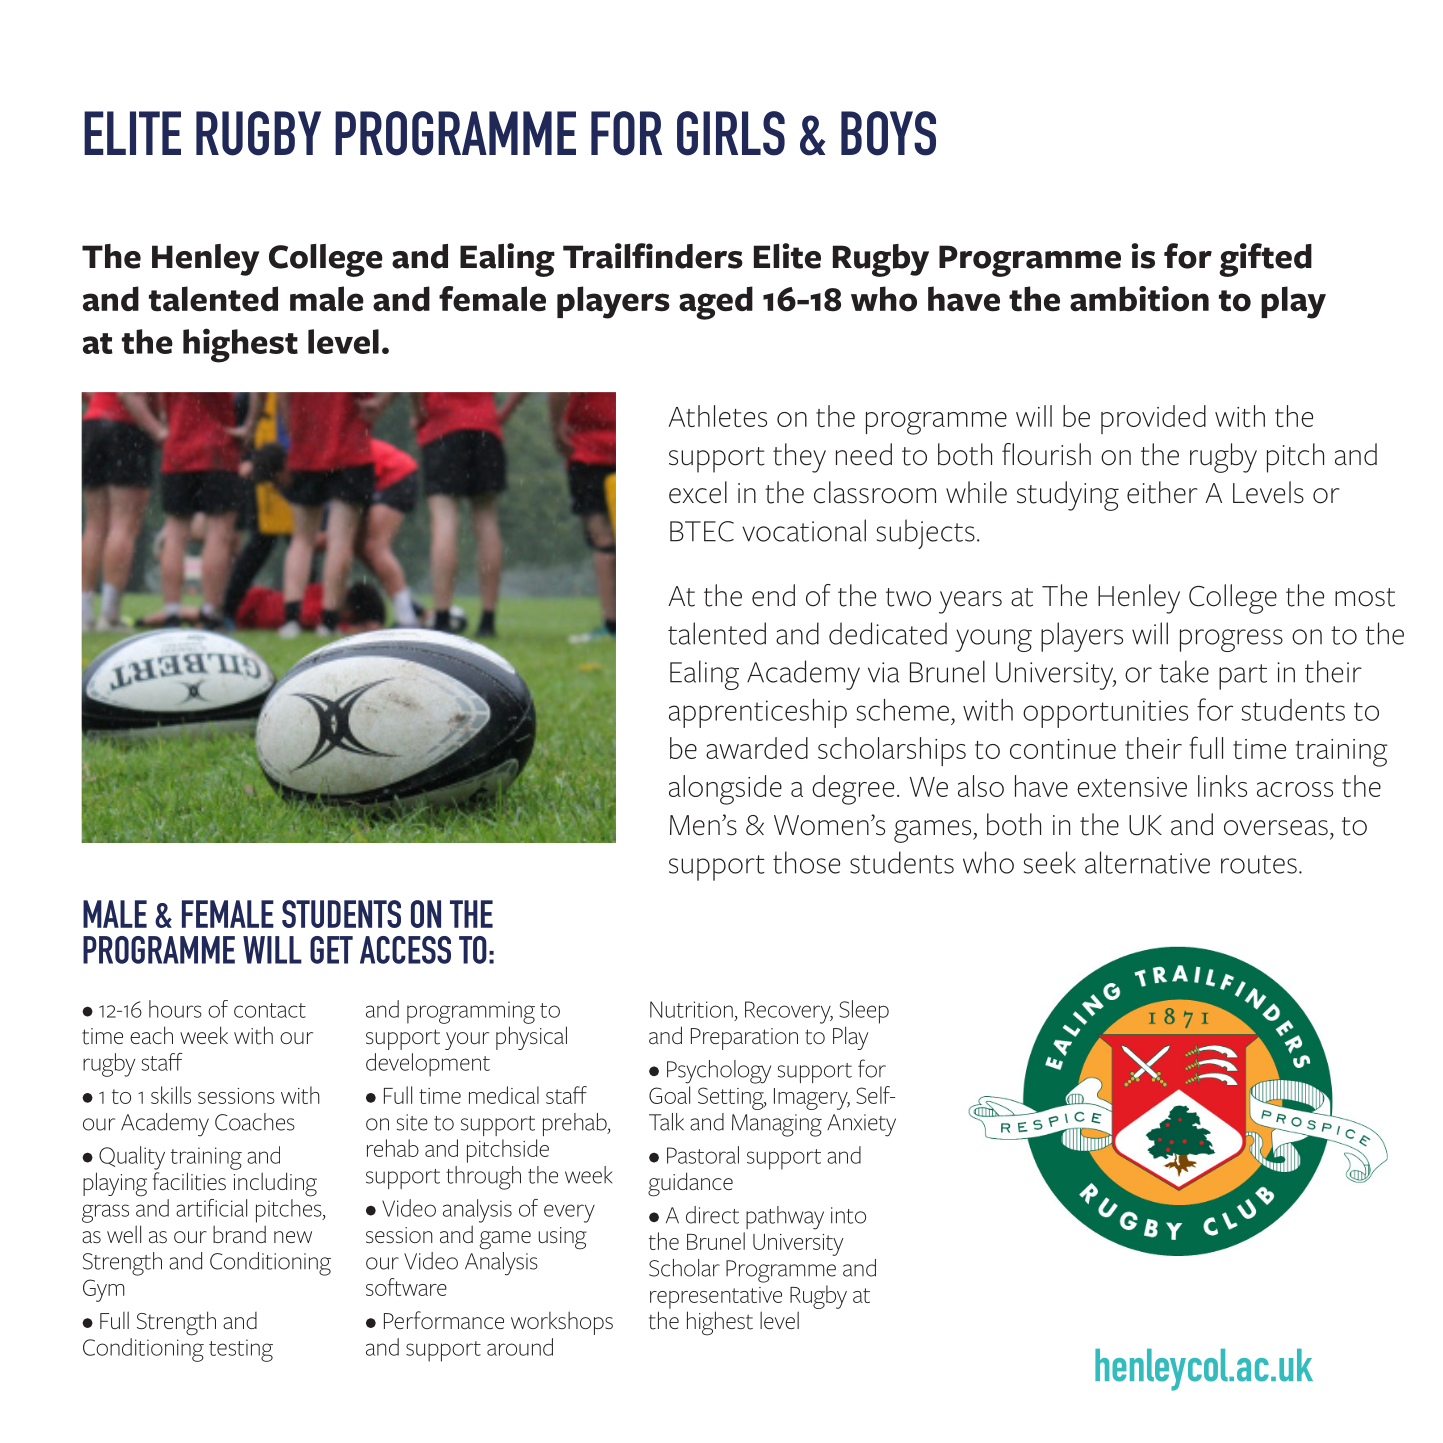  Describe the element at coordinates (757, 748) in the screenshot. I see `awarded` at that location.
